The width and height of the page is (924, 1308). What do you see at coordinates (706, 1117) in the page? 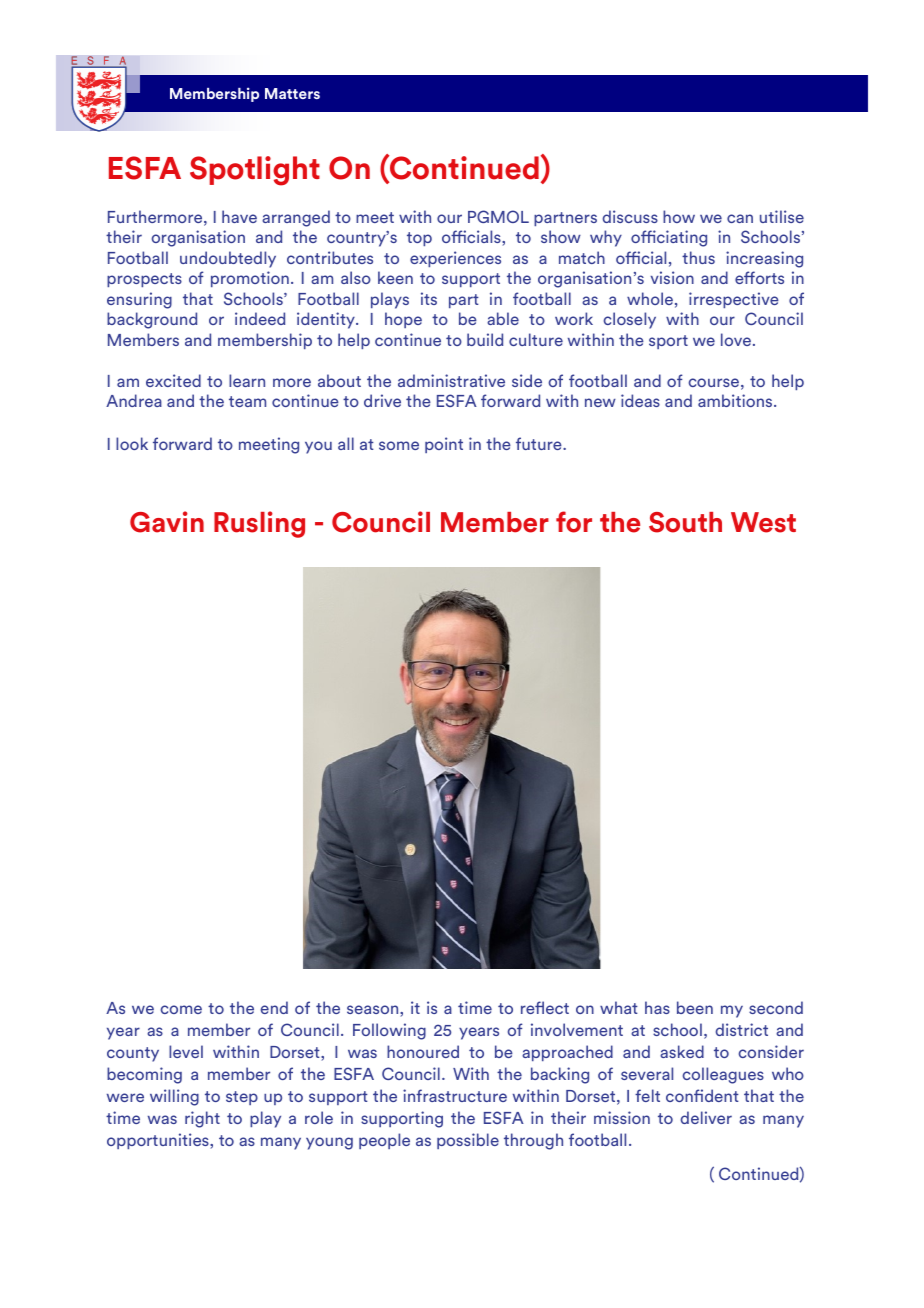
I see `deliver` at bounding box center [706, 1117].
